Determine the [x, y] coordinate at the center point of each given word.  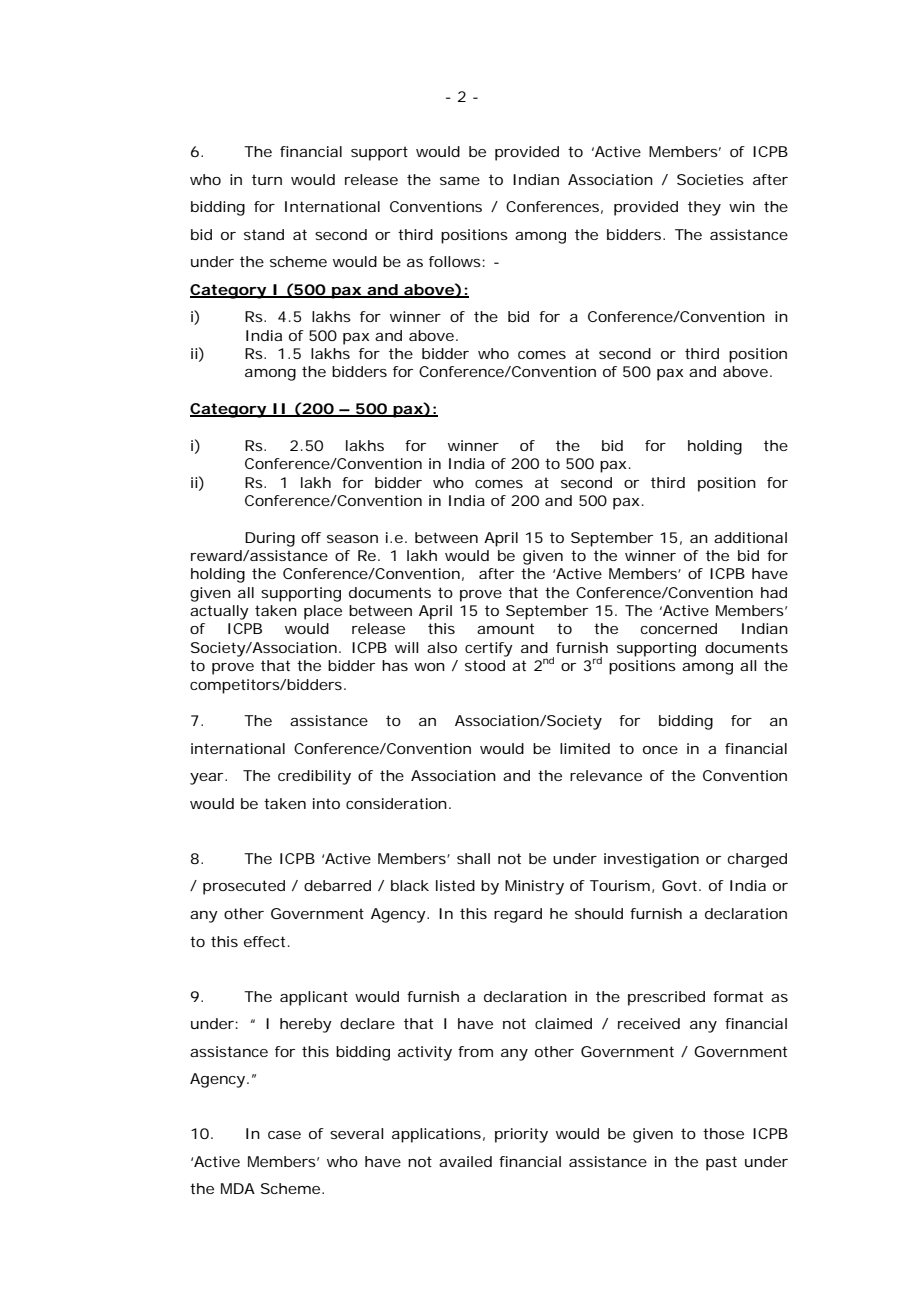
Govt [681, 885]
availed [465, 1161]
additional [750, 537]
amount [505, 628]
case [284, 1135]
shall [473, 858]
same [460, 181]
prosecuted [244, 887]
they [704, 208]
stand [264, 234]
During [270, 539]
